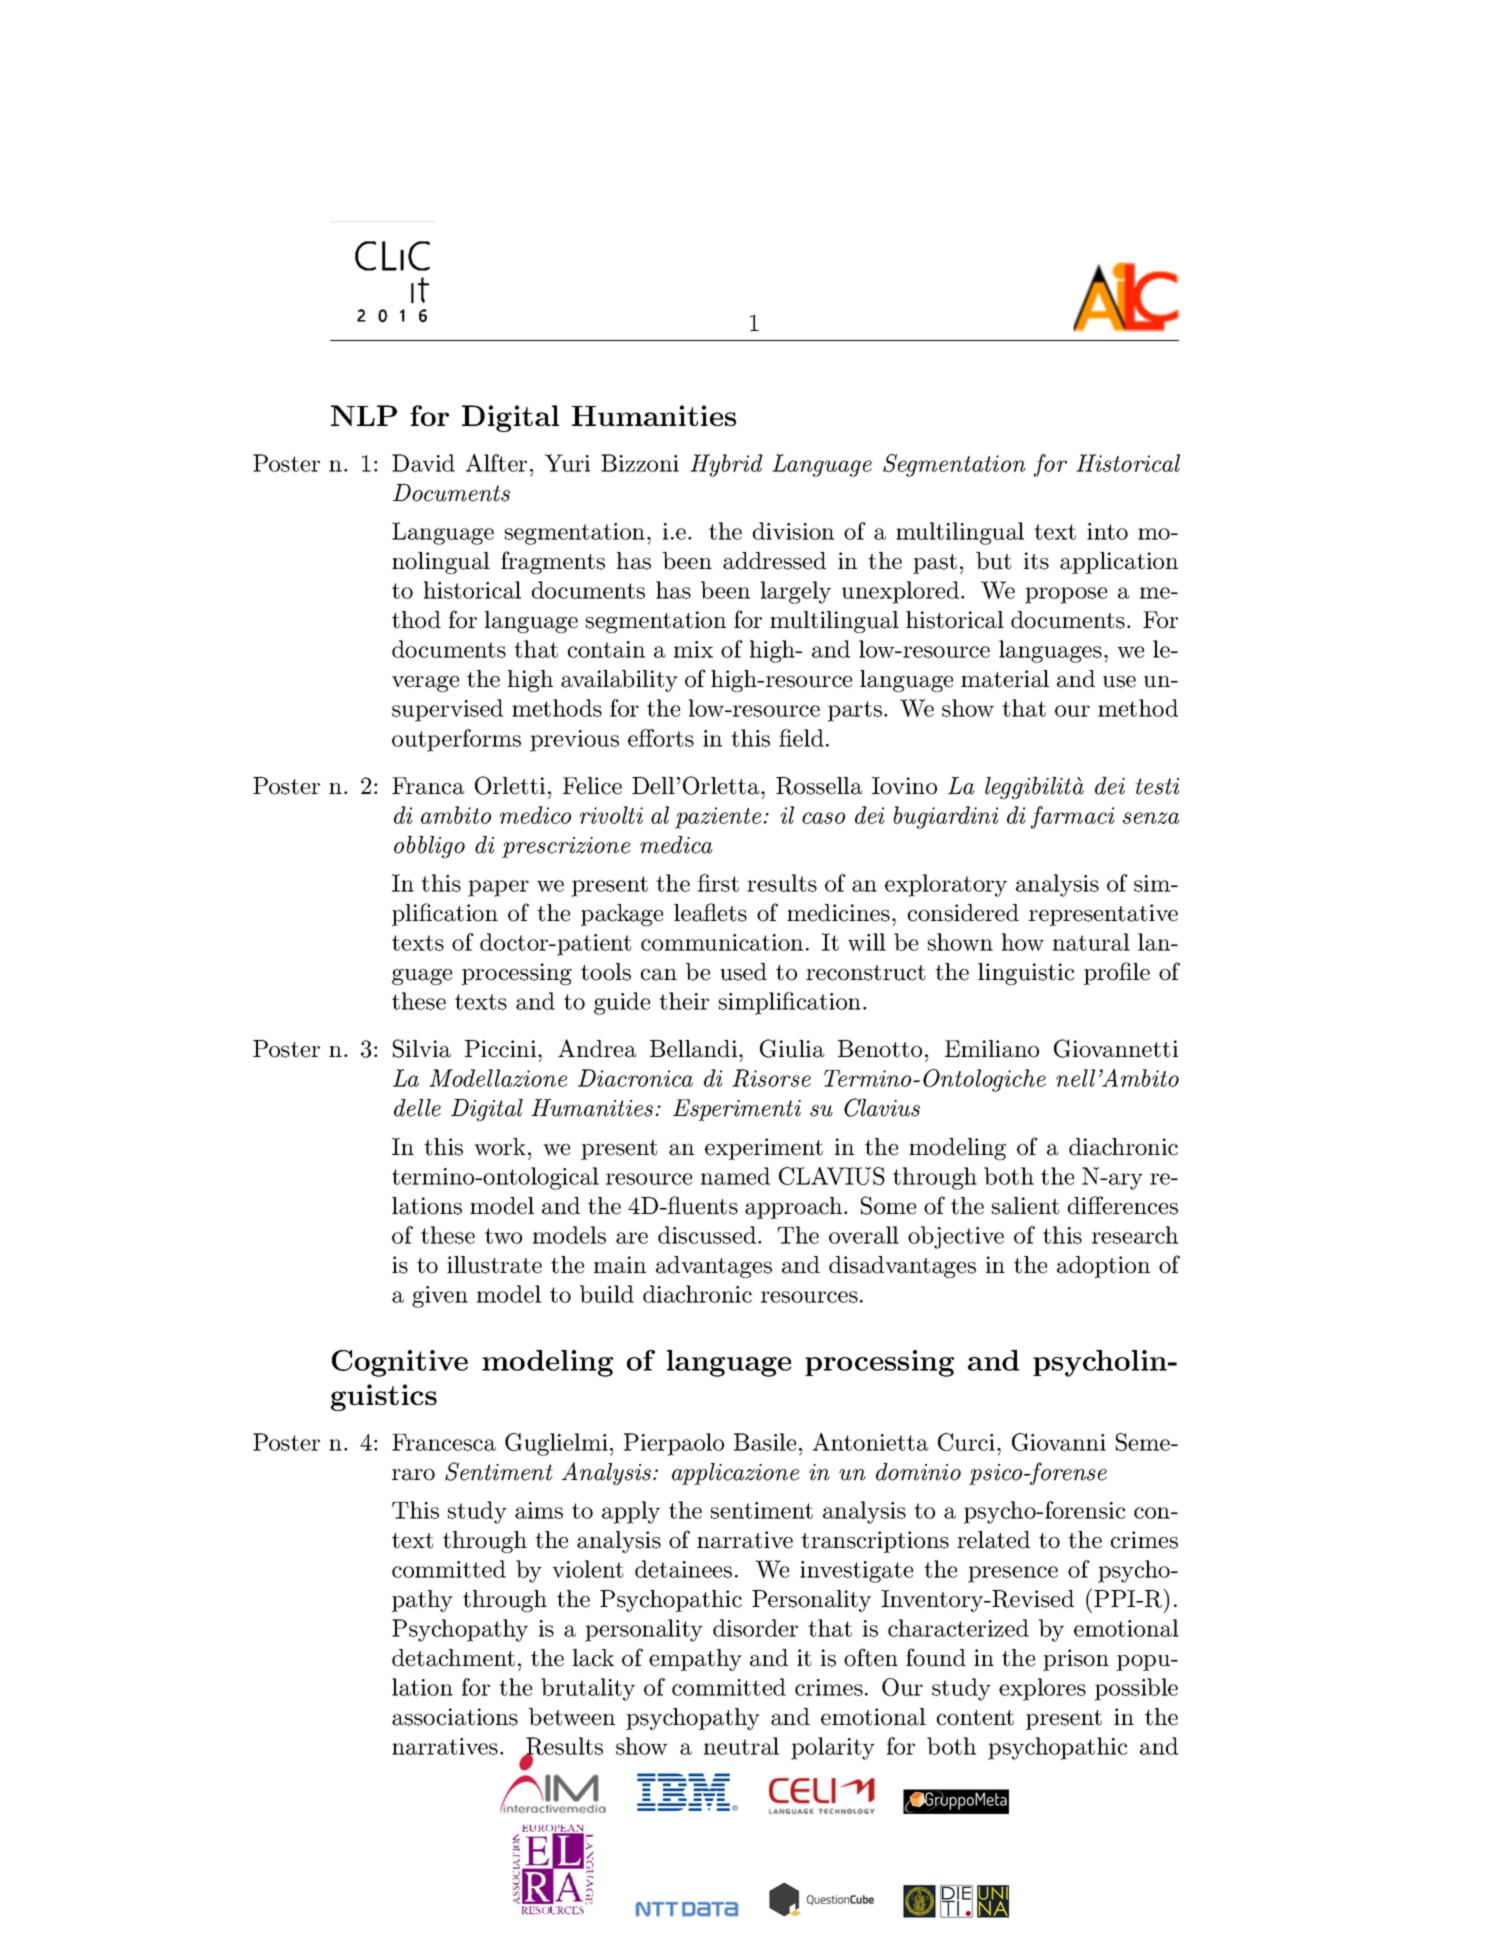  Describe the element at coordinates (1059, 1442) in the screenshot. I see `Giovanni` at that location.
